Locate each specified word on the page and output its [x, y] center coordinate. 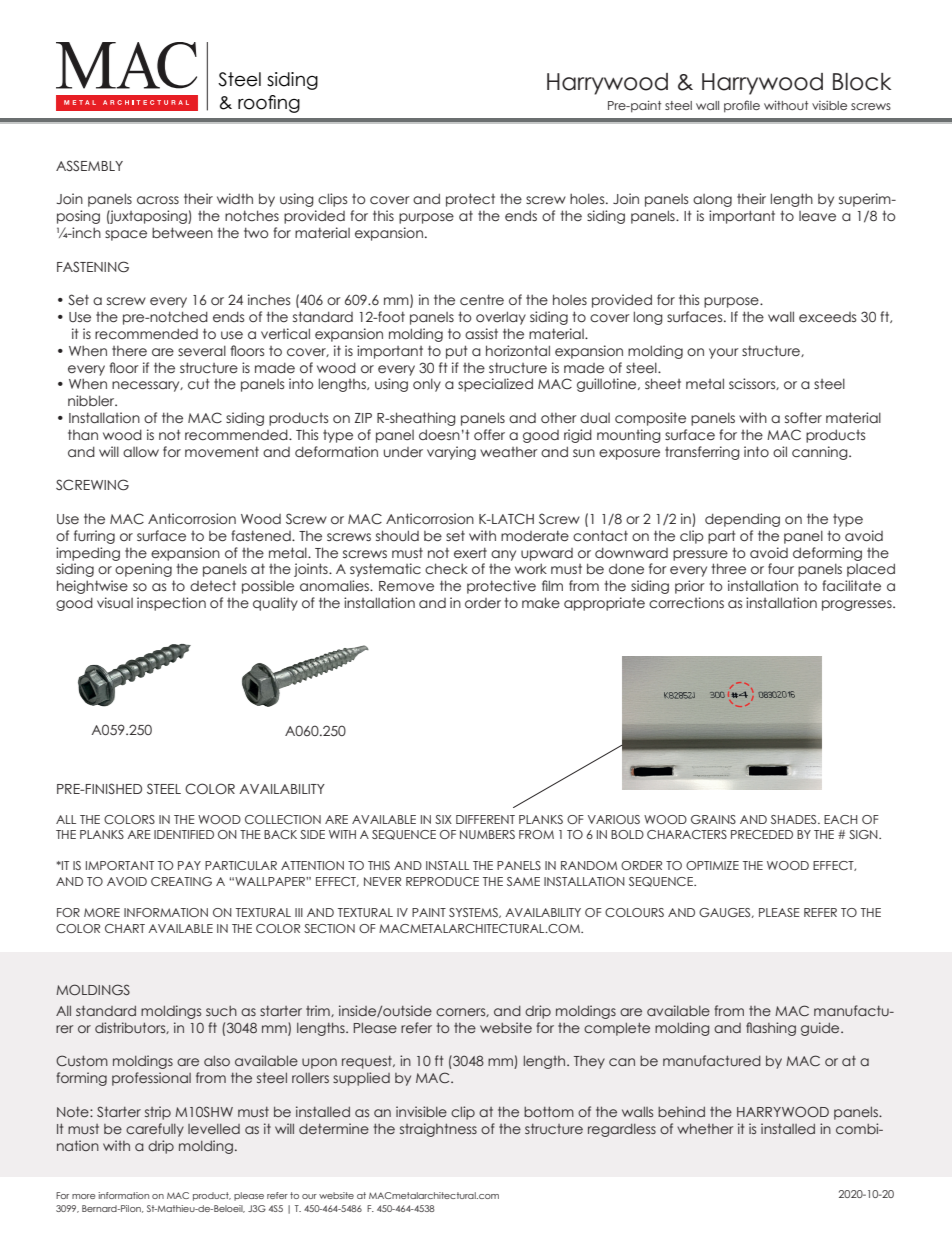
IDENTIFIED [184, 834]
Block [862, 82]
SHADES [795, 819]
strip [158, 1113]
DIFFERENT [485, 819]
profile [742, 106]
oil [780, 452]
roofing [269, 104]
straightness [438, 1130]
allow [141, 452]
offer [489, 434]
